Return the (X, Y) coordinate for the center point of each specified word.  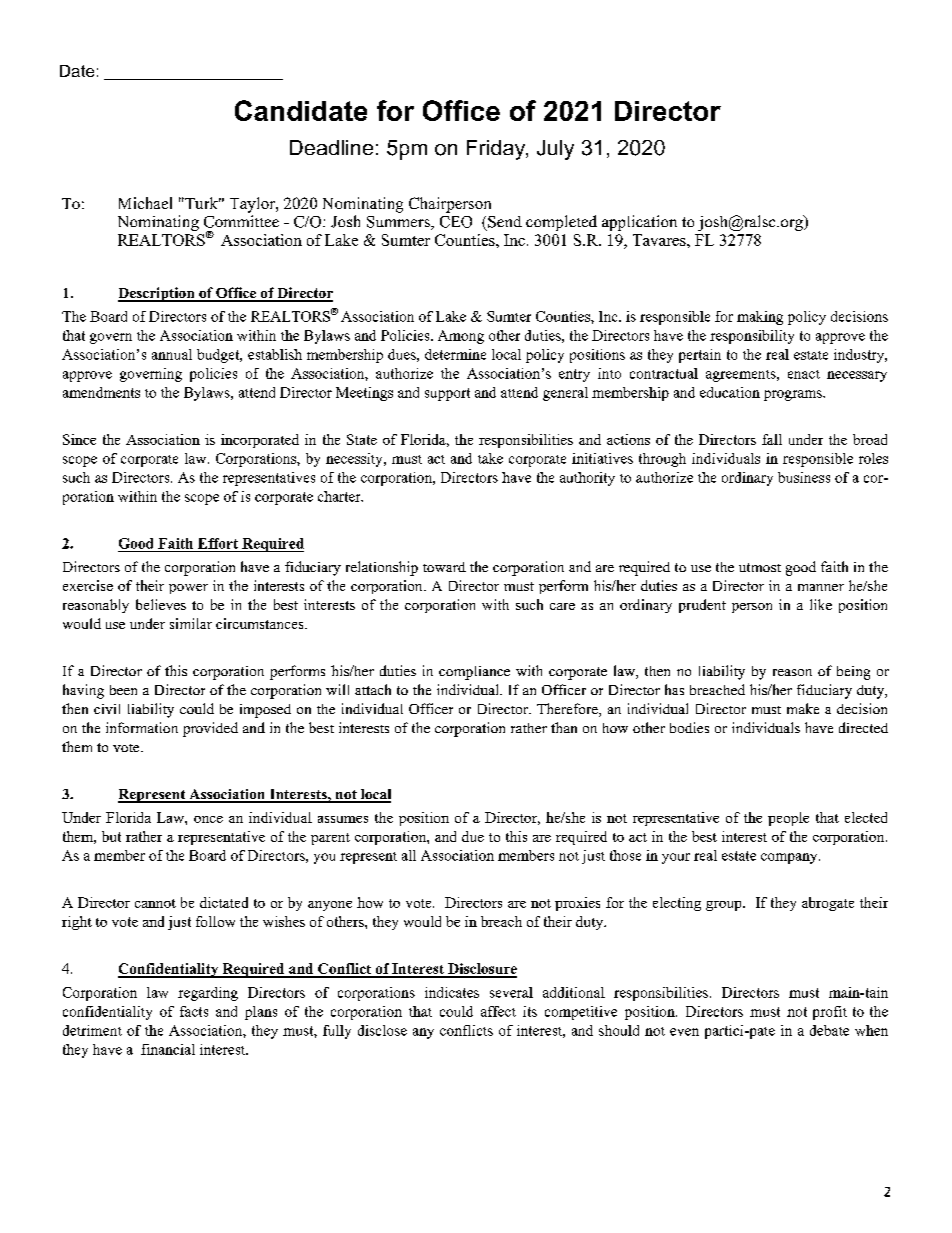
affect (498, 1011)
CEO (456, 222)
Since (79, 439)
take (490, 458)
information (142, 727)
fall (772, 439)
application (639, 223)
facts (194, 1011)
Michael (145, 203)
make (803, 708)
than (564, 727)
